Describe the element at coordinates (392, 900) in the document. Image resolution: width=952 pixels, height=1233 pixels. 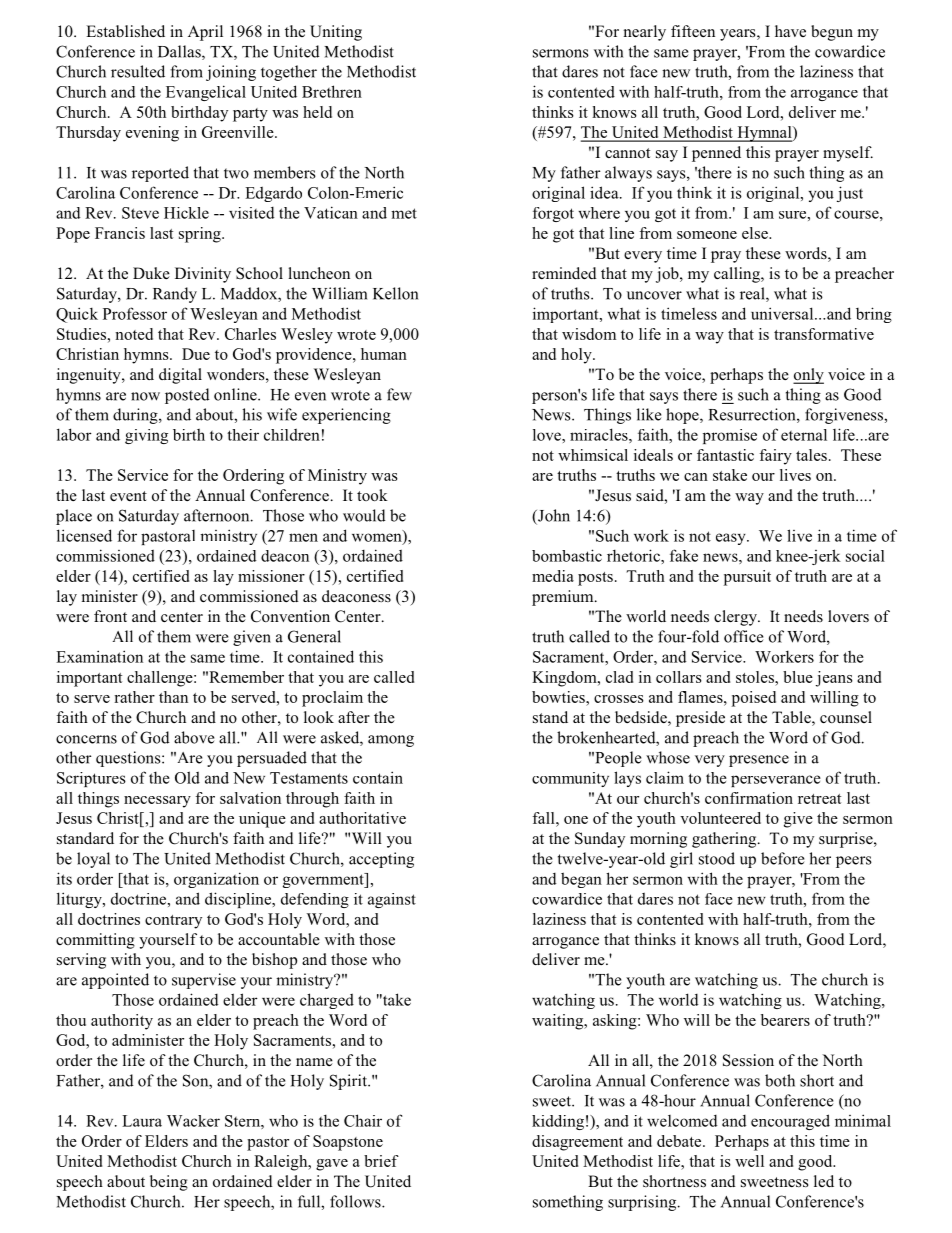
I see `against` at that location.
